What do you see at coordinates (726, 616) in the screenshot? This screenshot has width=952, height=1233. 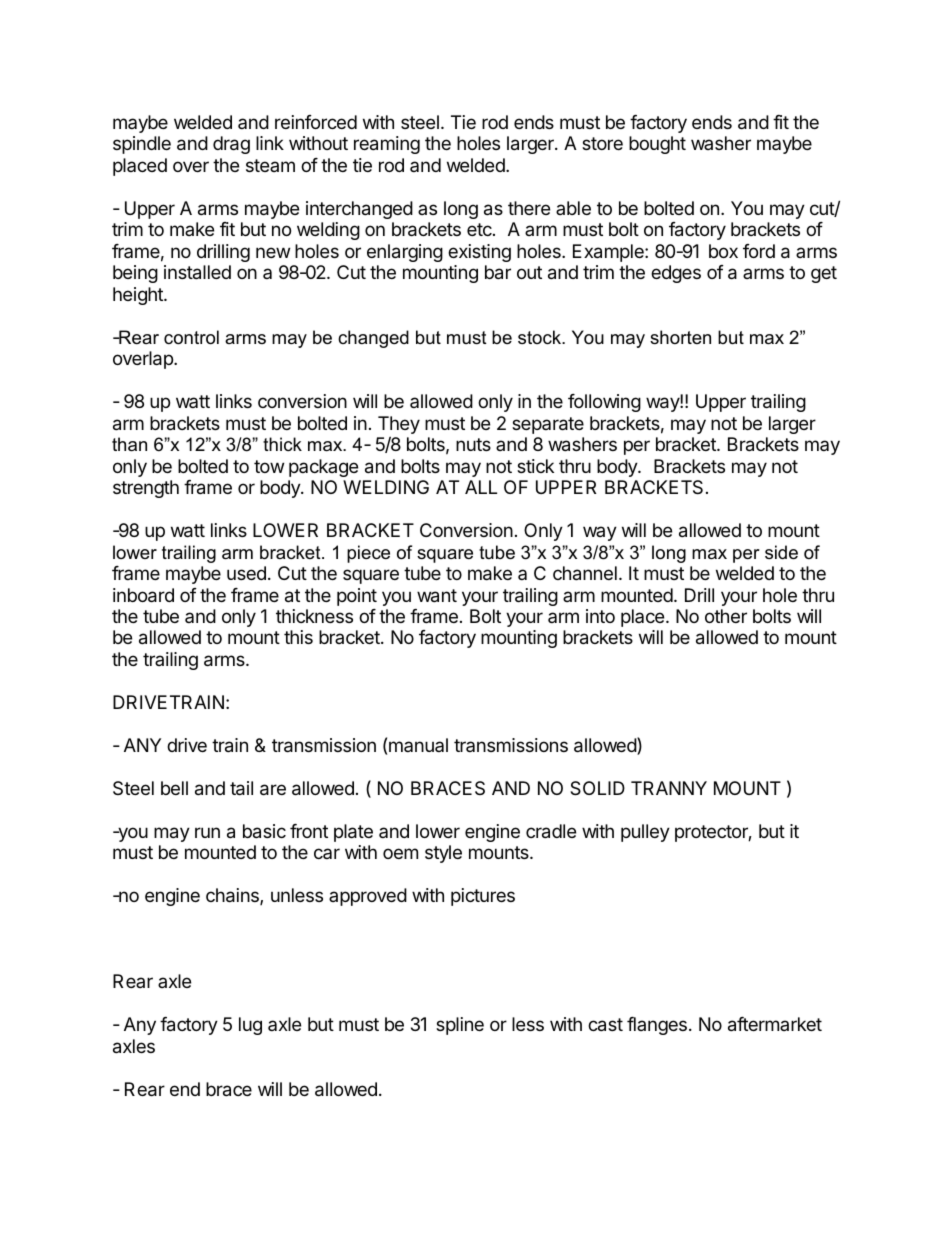 I see `other` at bounding box center [726, 616].
